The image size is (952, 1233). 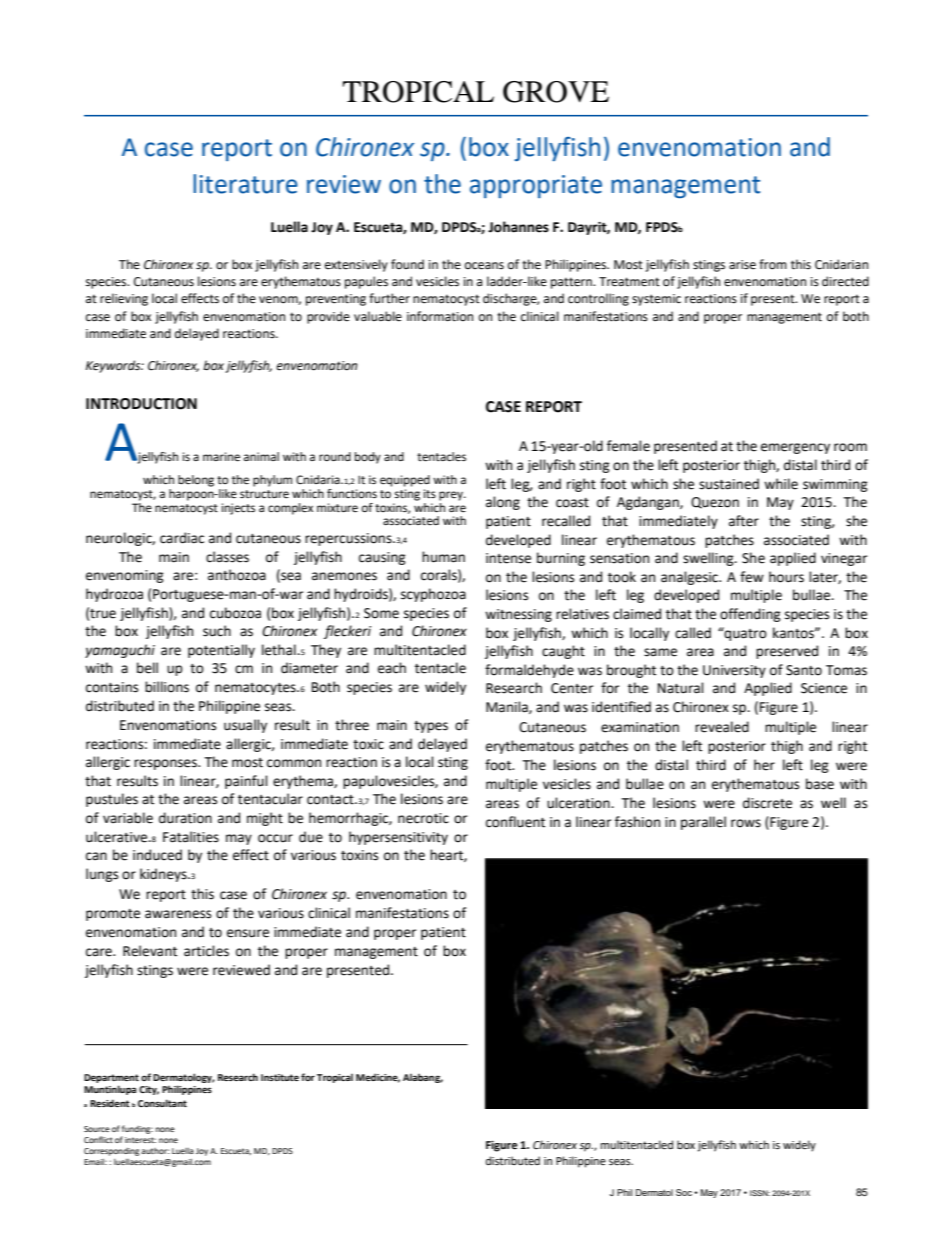 What do you see at coordinates (245, 184) in the screenshot?
I see `literature` at bounding box center [245, 184].
